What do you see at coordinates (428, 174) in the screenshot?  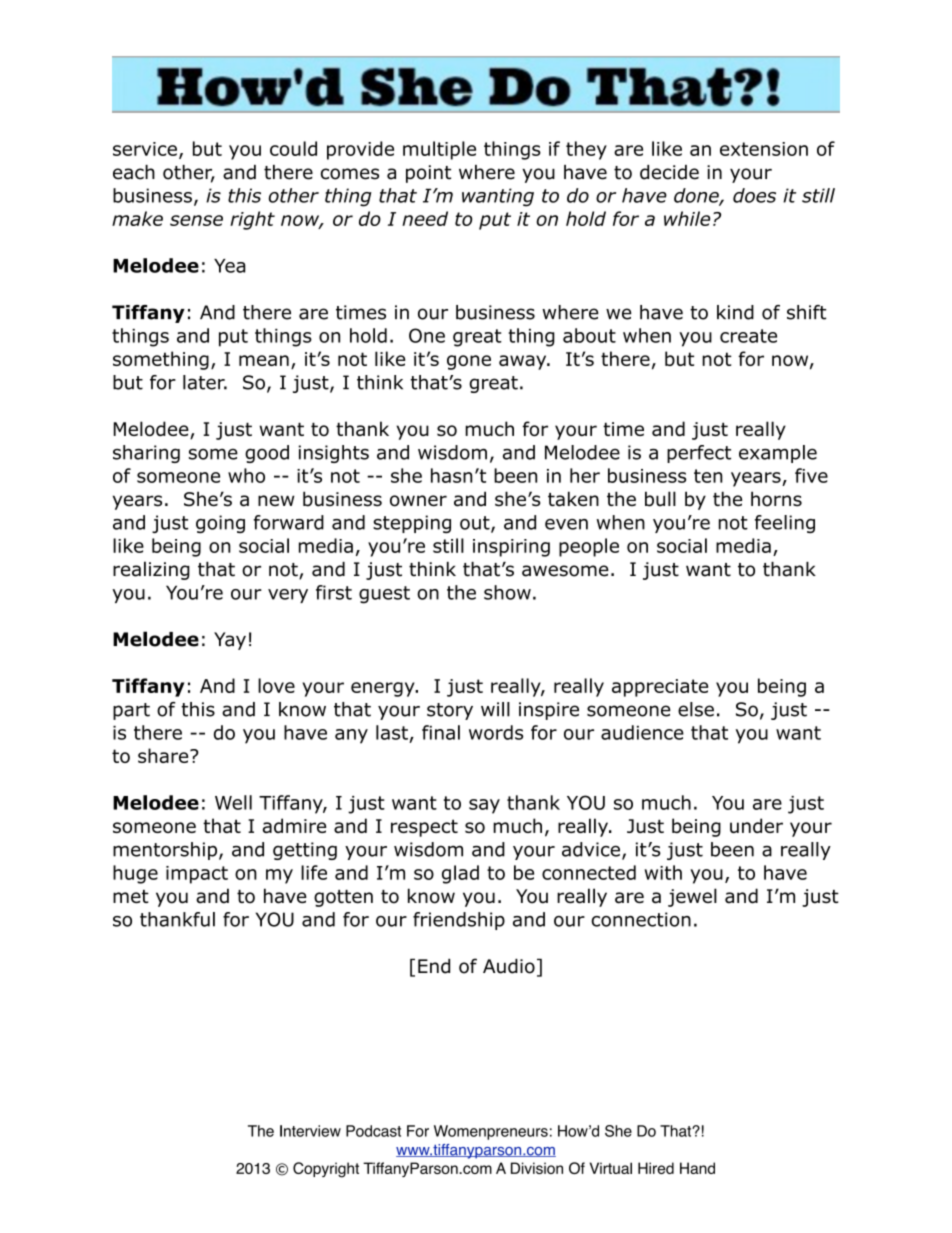 I see `point` at bounding box center [428, 174].
